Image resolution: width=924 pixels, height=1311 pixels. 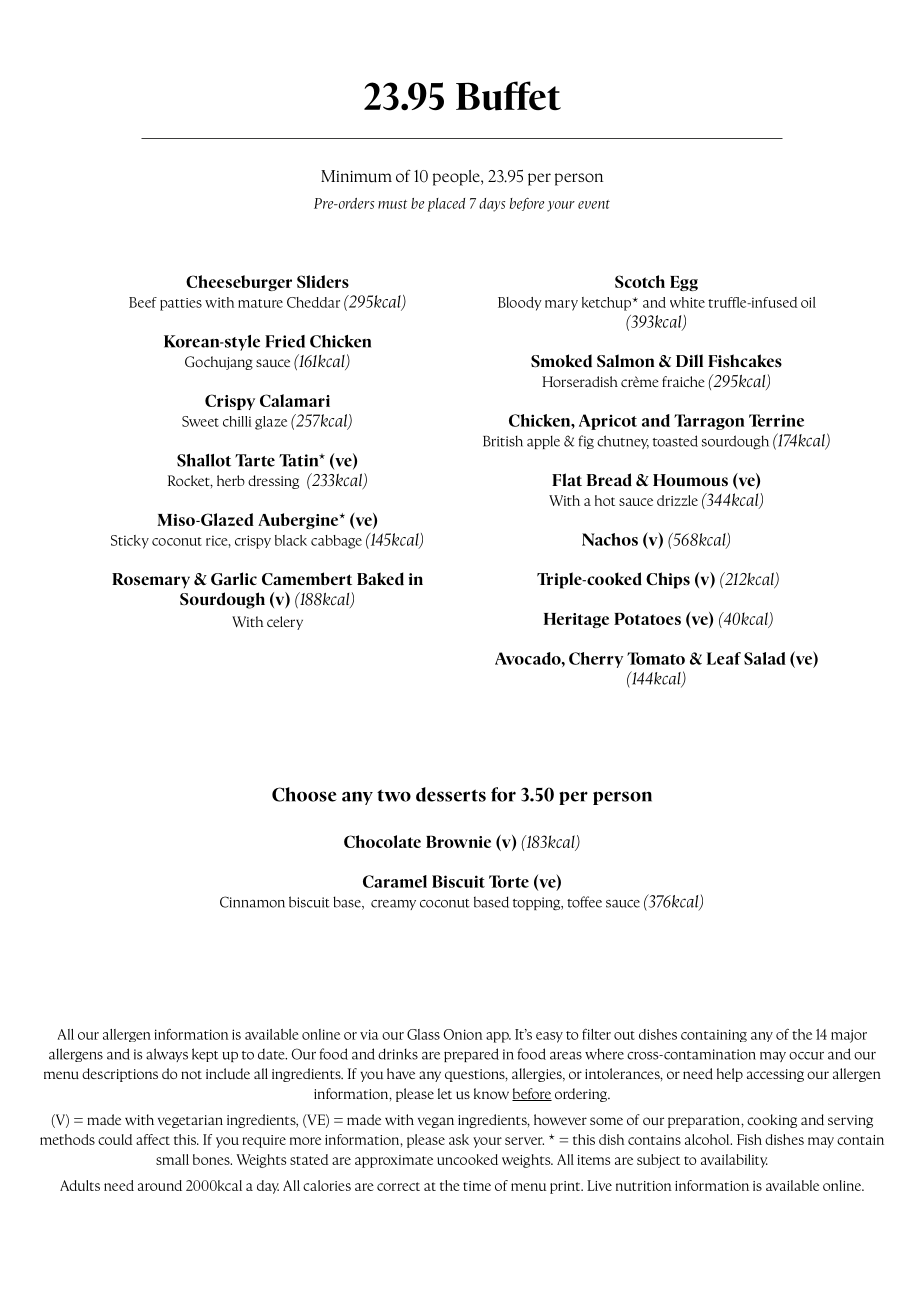 What do you see at coordinates (380, 579) in the document?
I see `Baked` at bounding box center [380, 579].
